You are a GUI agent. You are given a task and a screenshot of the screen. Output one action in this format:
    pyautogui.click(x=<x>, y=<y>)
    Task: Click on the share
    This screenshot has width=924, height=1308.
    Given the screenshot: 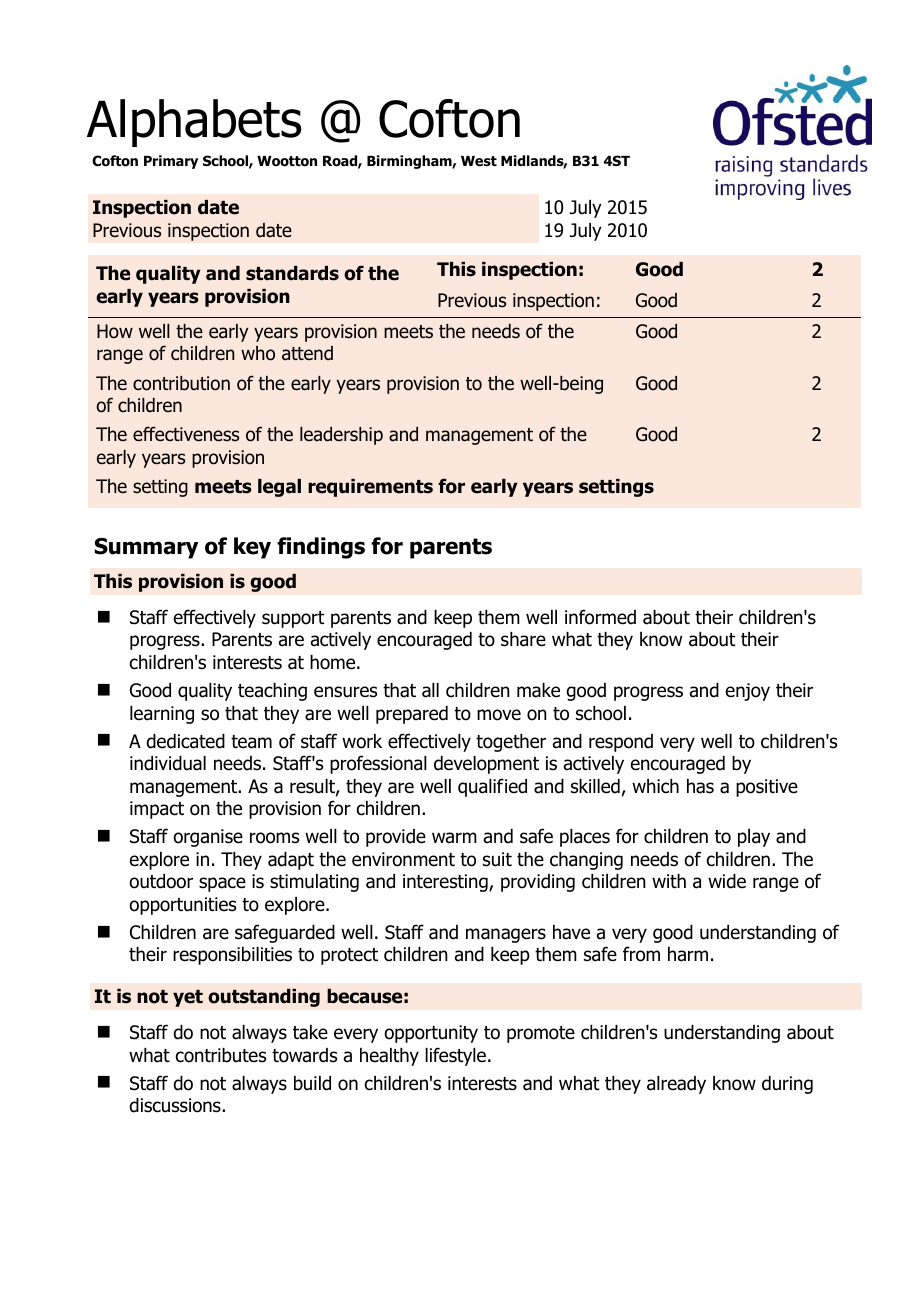 What is the action you would take?
    pyautogui.click(x=523, y=639)
